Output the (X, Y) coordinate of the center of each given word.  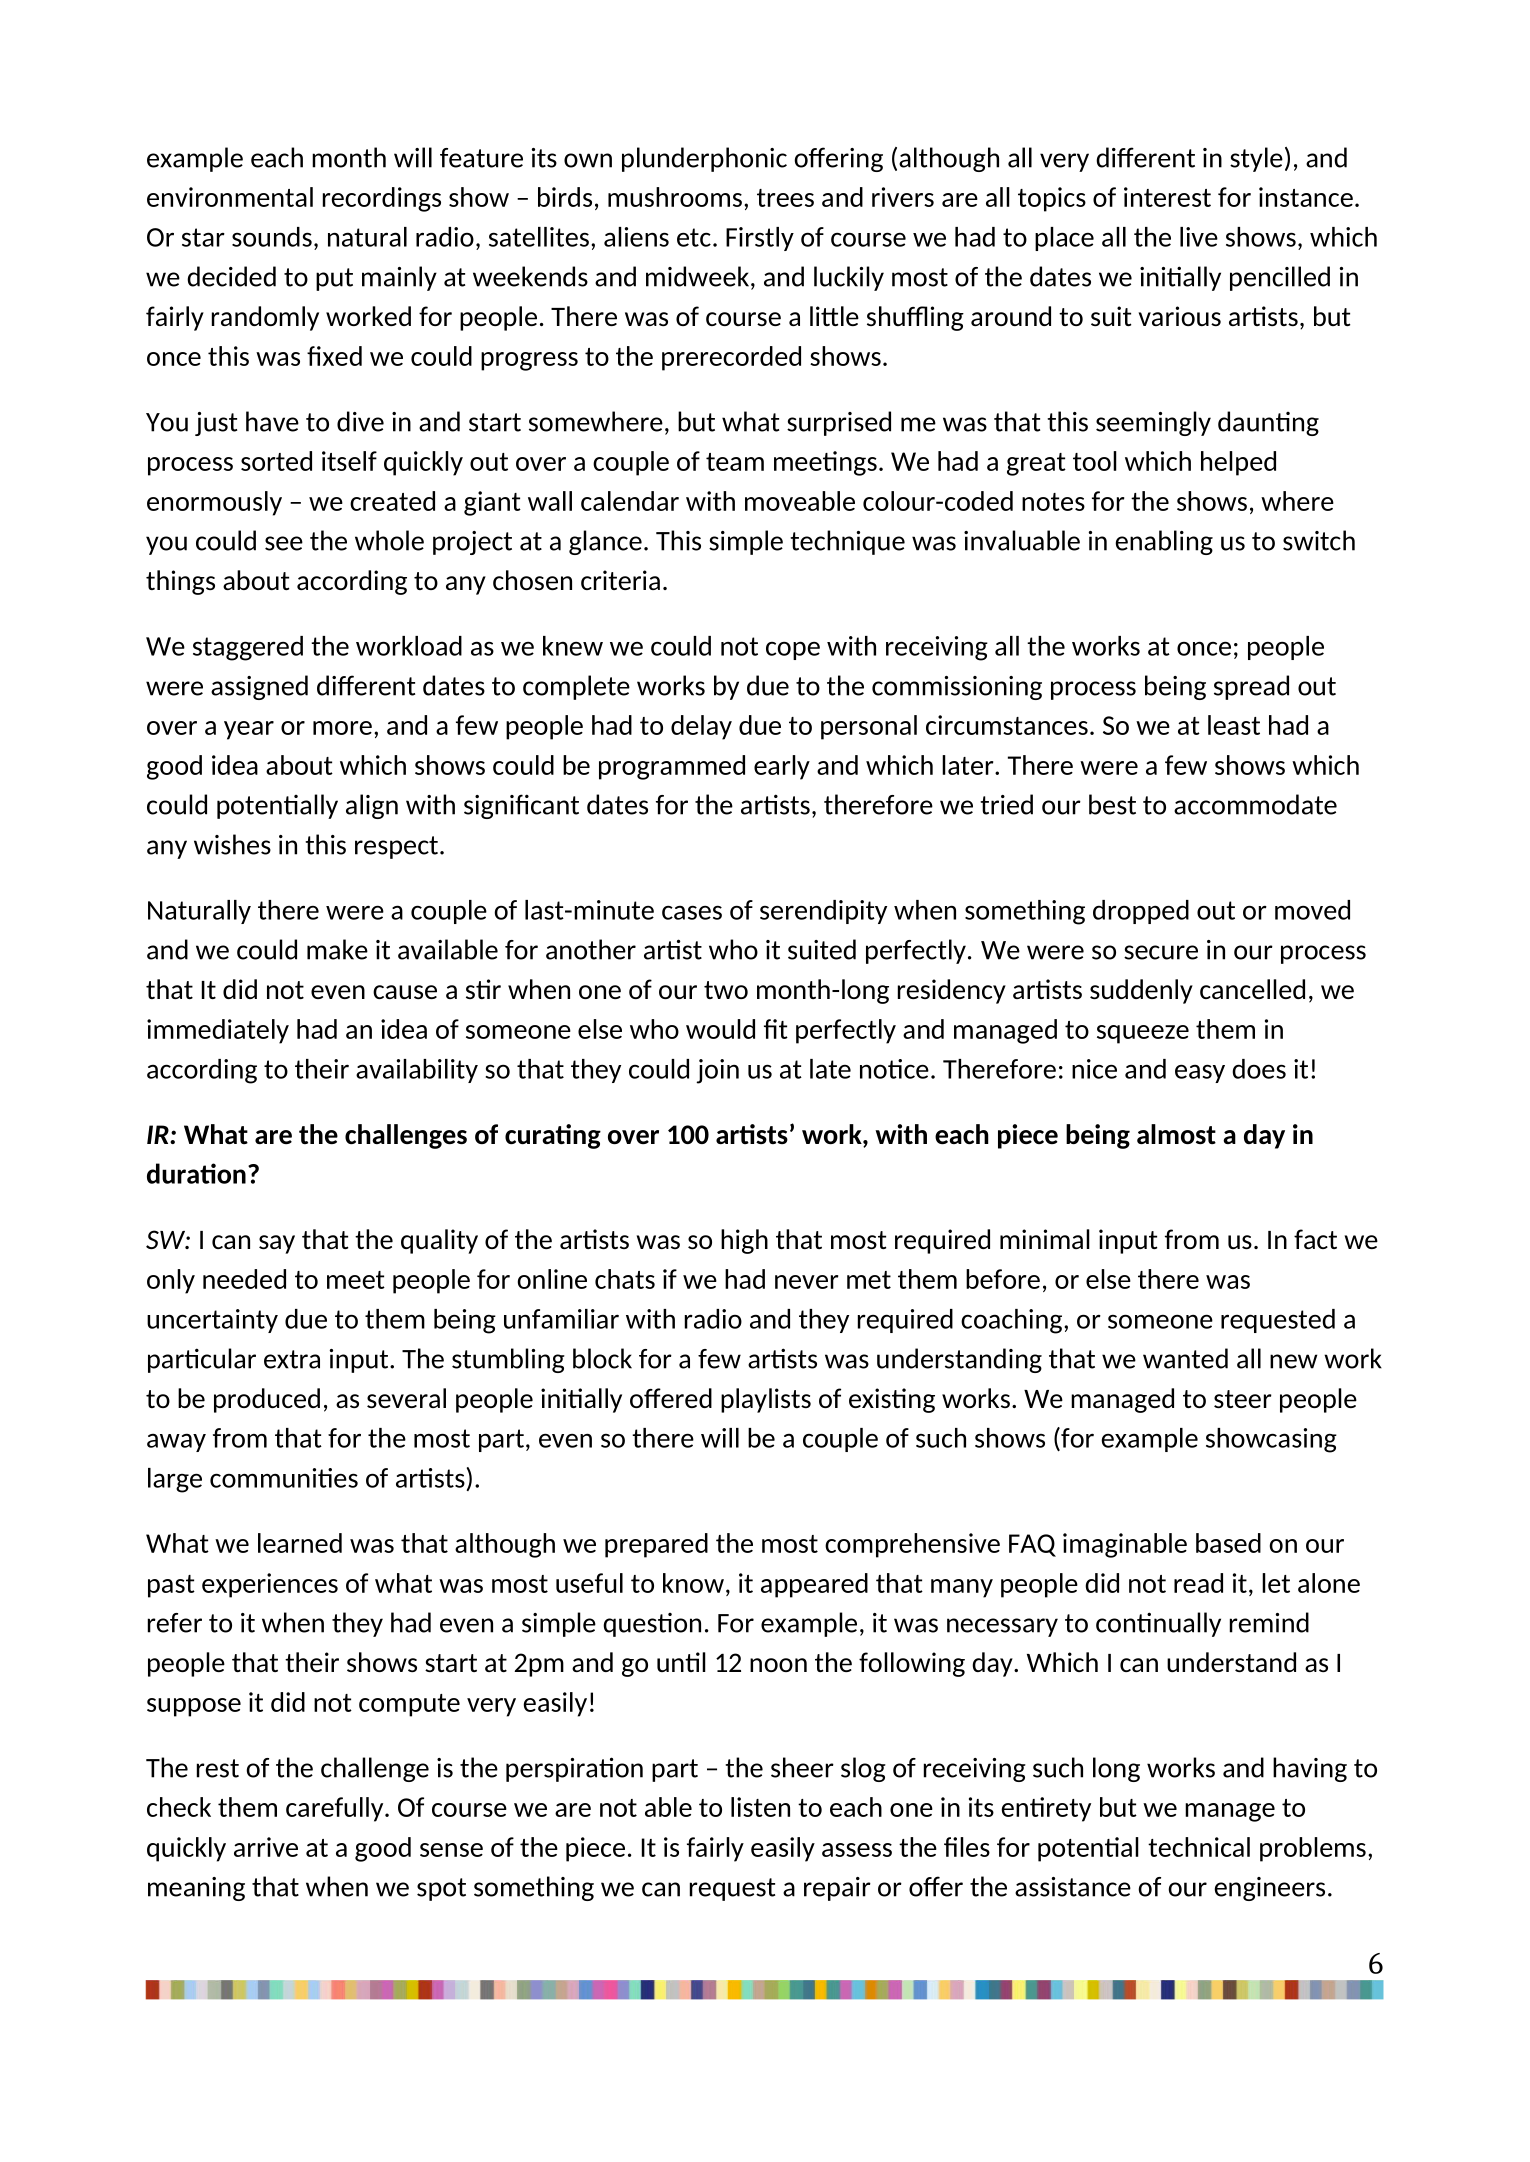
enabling (1164, 542)
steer (1243, 1399)
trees (785, 198)
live (1199, 237)
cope (793, 650)
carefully (336, 1809)
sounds (272, 237)
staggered (248, 648)
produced (267, 1400)
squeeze (1143, 1034)
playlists (766, 1400)
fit (776, 1029)
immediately (218, 1031)
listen (760, 1807)
